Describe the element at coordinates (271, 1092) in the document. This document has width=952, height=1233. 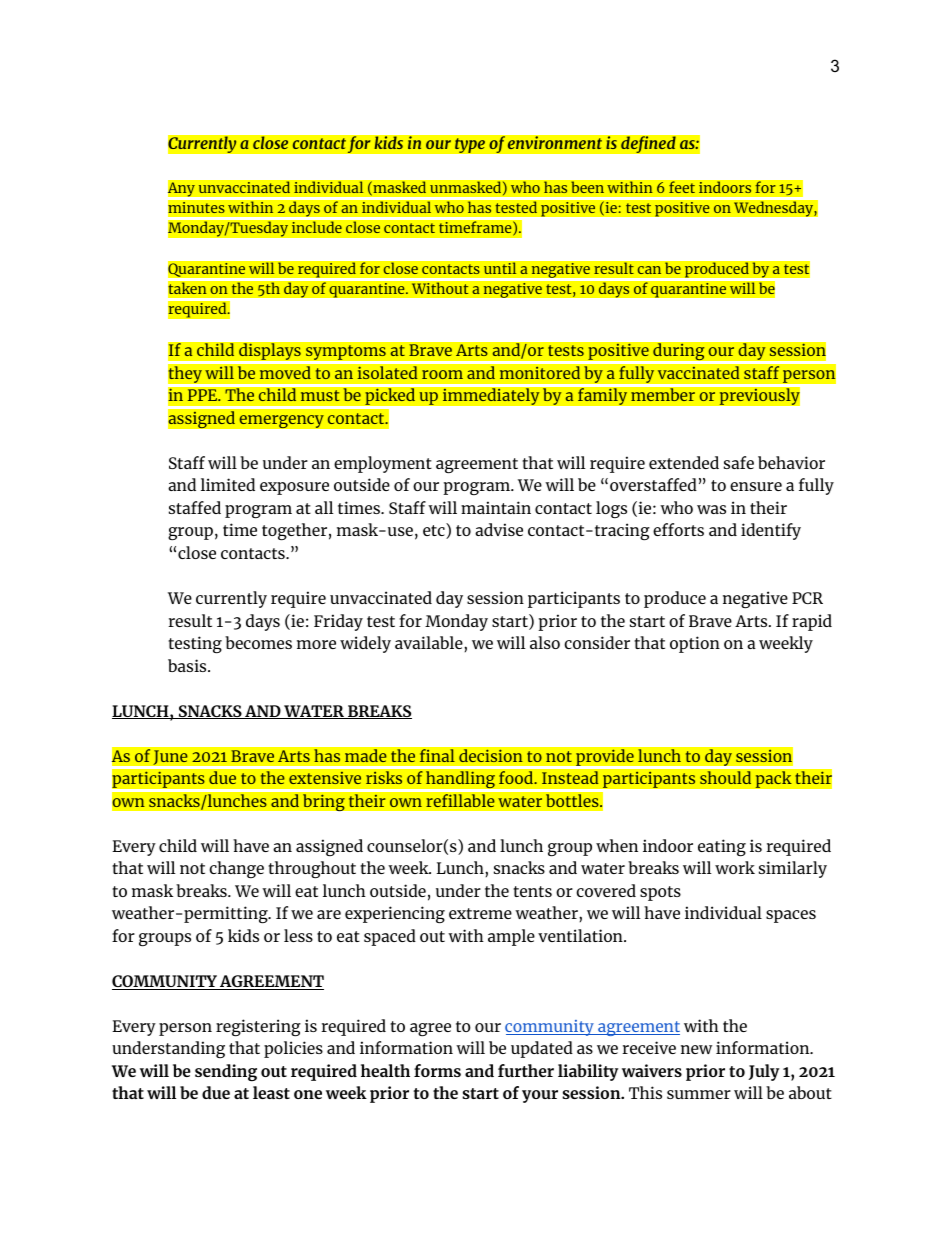
I see `least` at that location.
